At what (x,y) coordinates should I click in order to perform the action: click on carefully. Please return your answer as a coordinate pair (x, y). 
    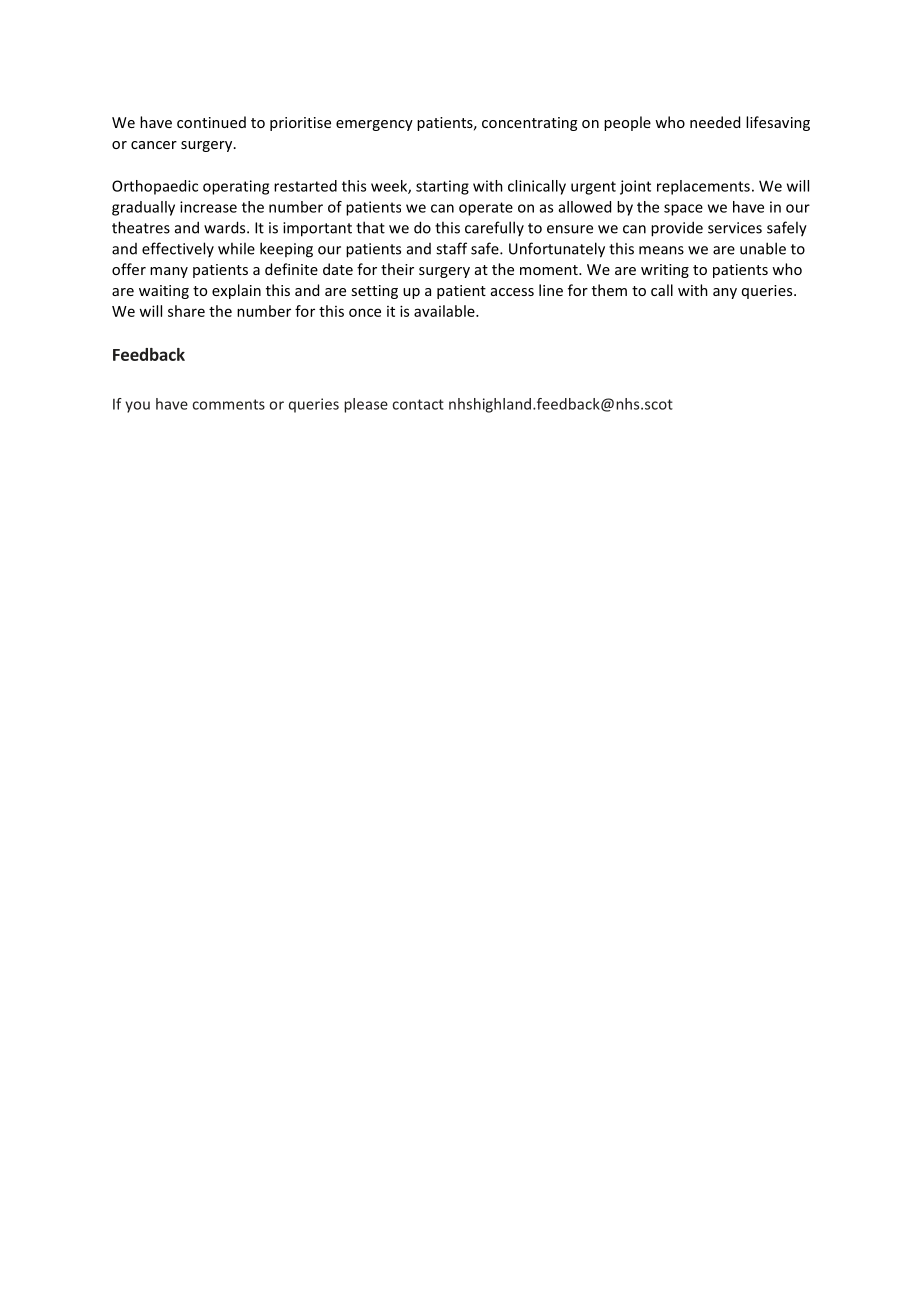
    Looking at the image, I should click on (494, 228).
